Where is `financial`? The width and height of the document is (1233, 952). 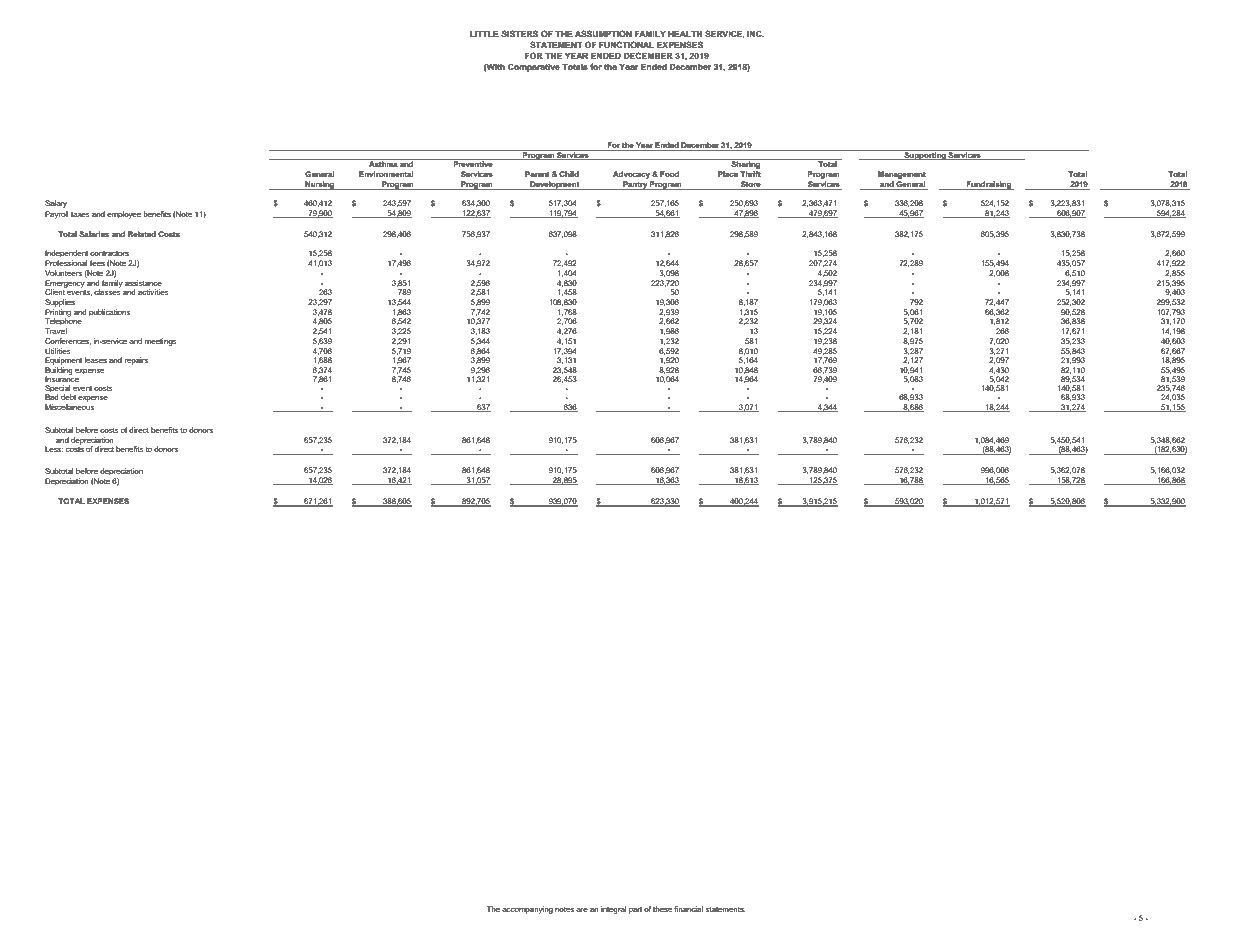
financial is located at coordinates (688, 909).
